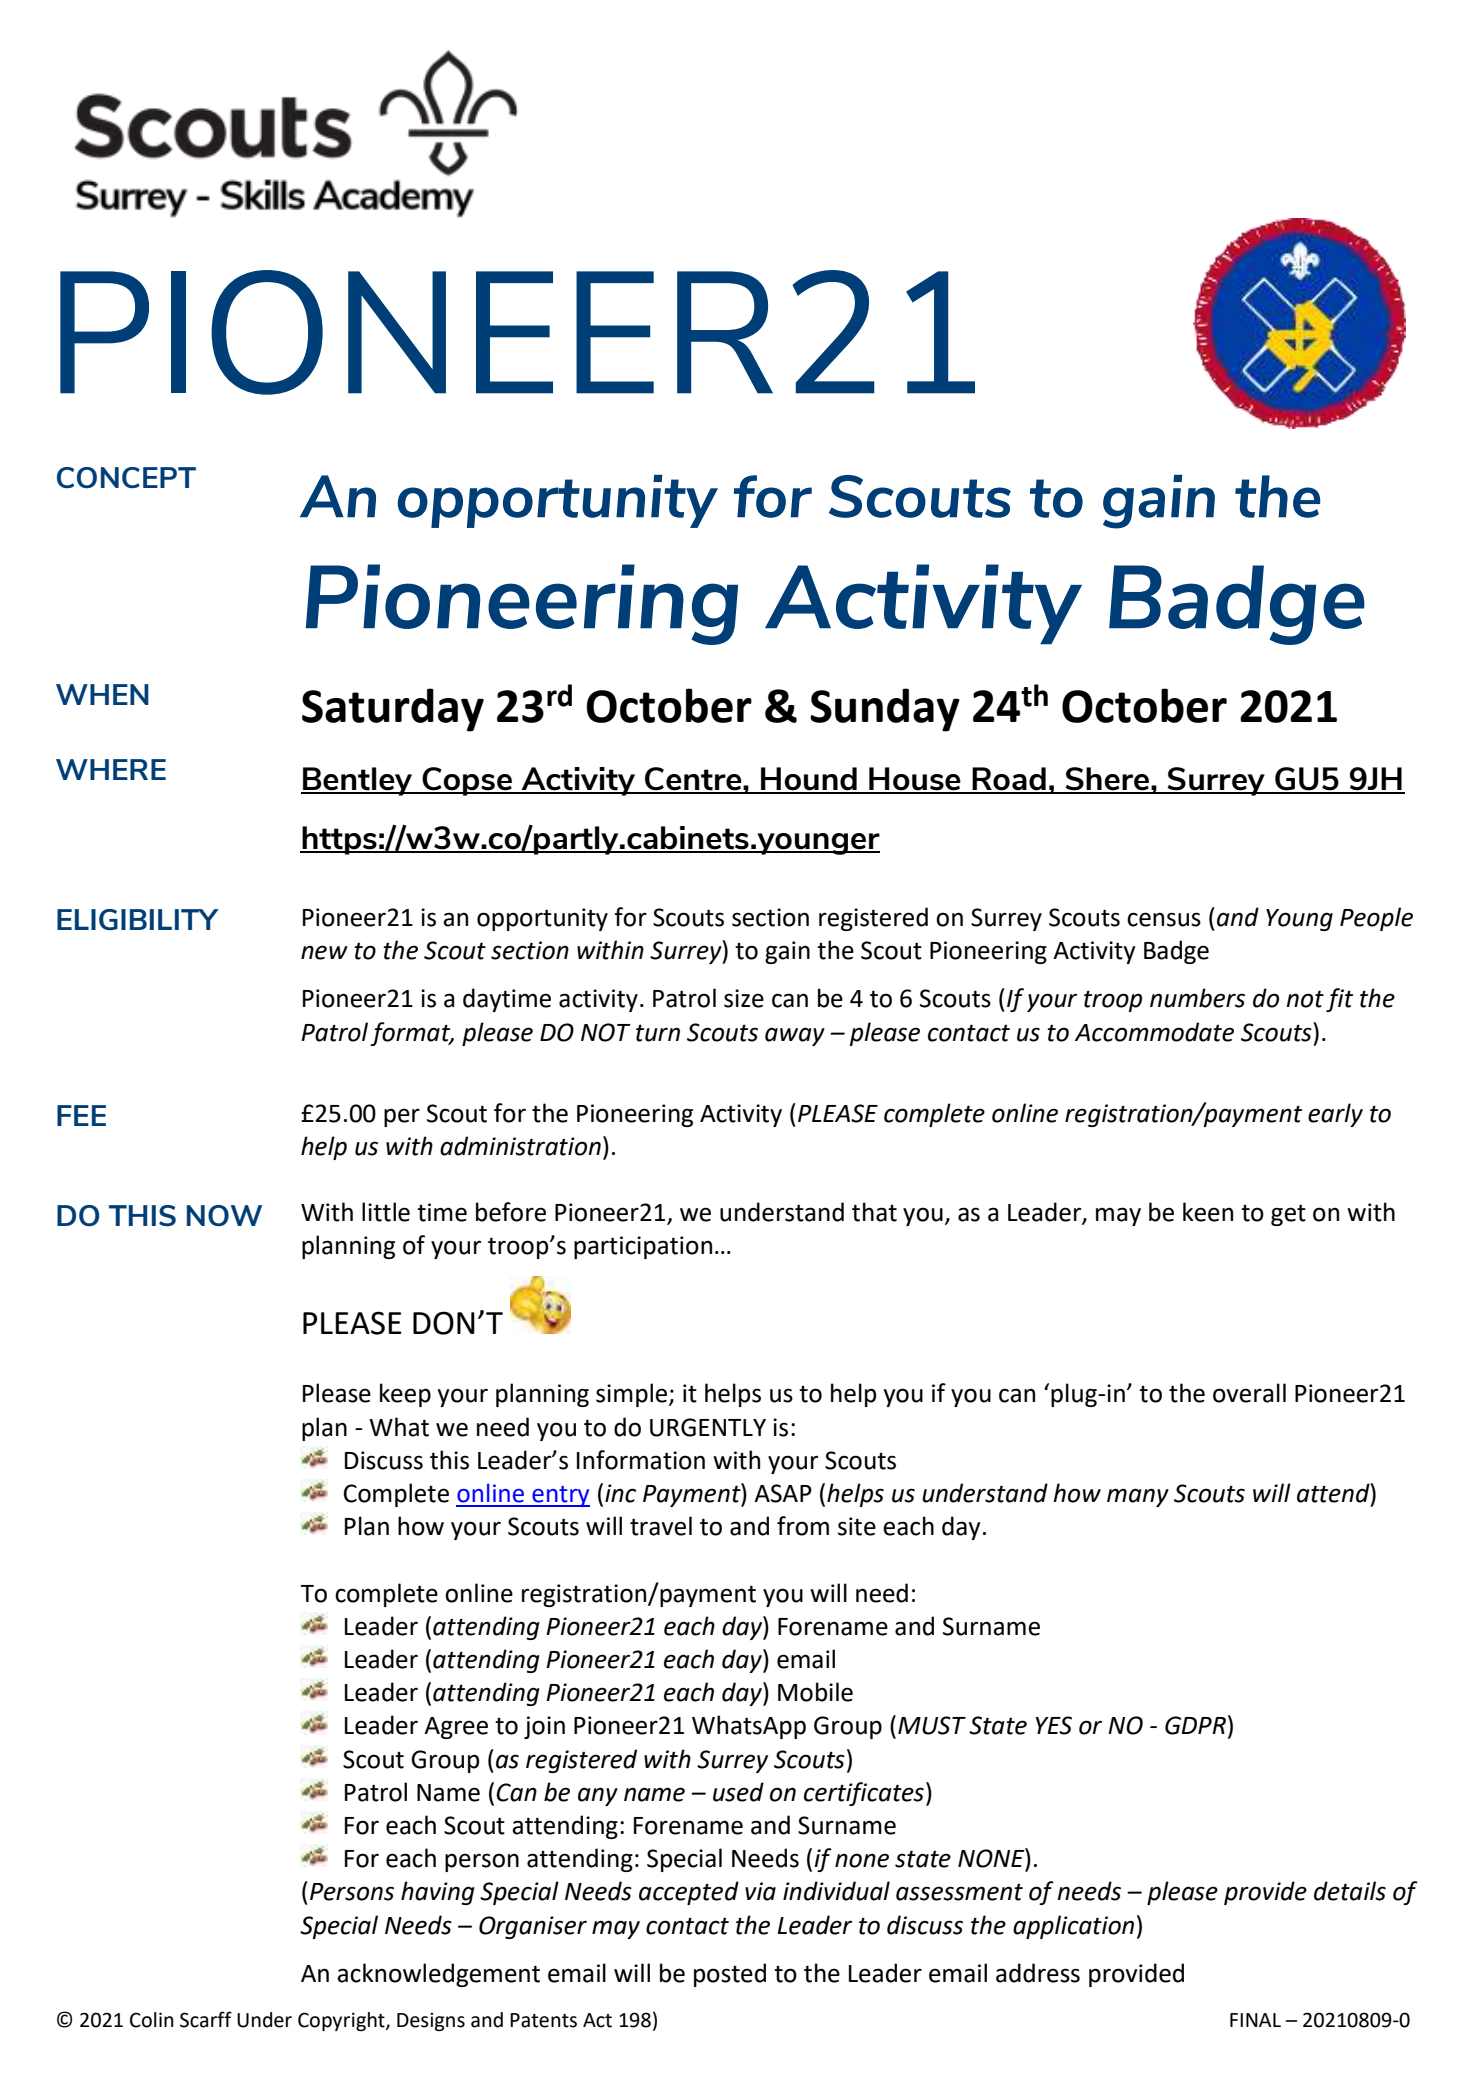 The height and width of the image is (2081, 1471). What do you see at coordinates (138, 920) in the image?
I see `ELIGIBILITY` at bounding box center [138, 920].
